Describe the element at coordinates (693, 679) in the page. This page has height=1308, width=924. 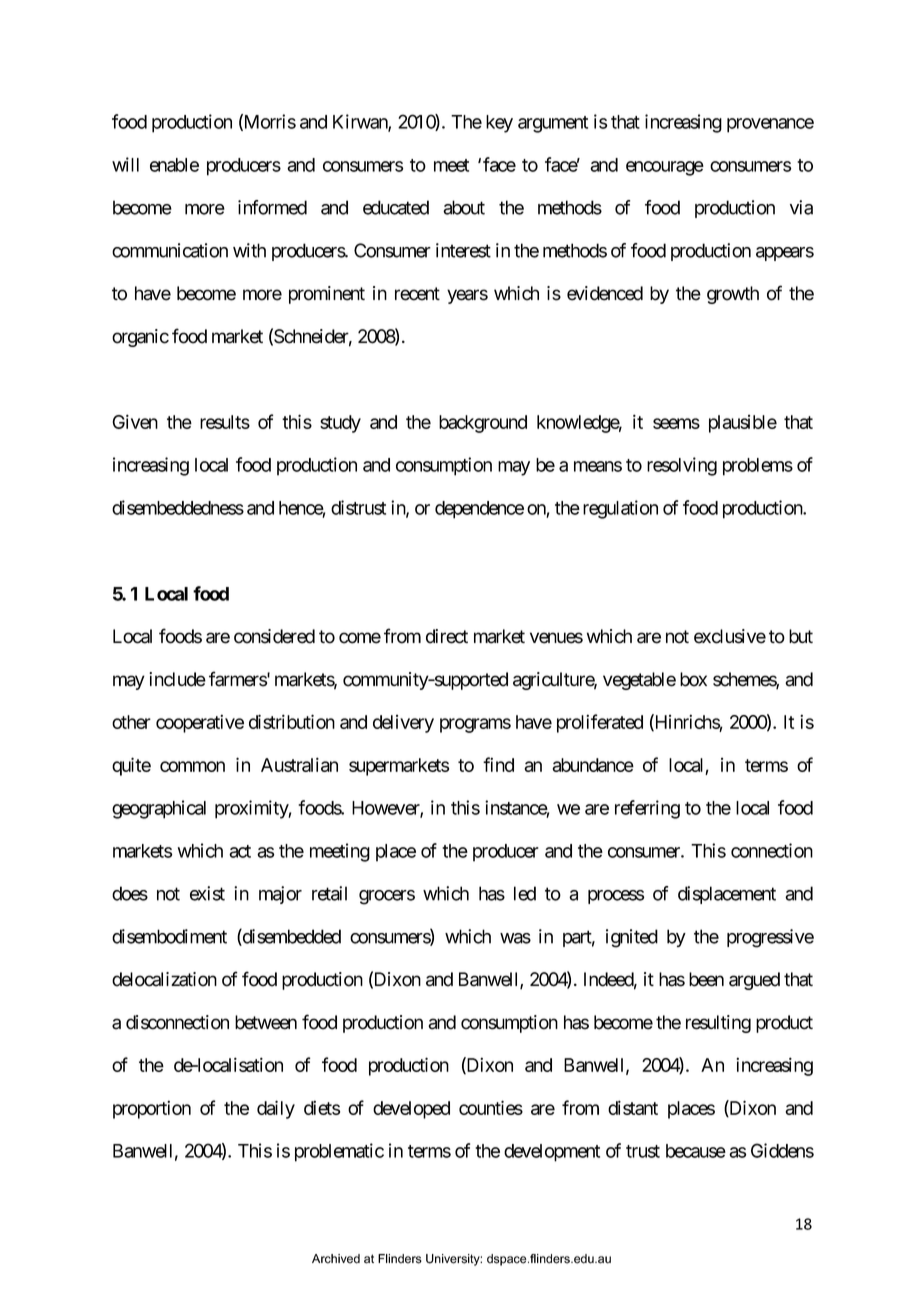
I see `box` at that location.
